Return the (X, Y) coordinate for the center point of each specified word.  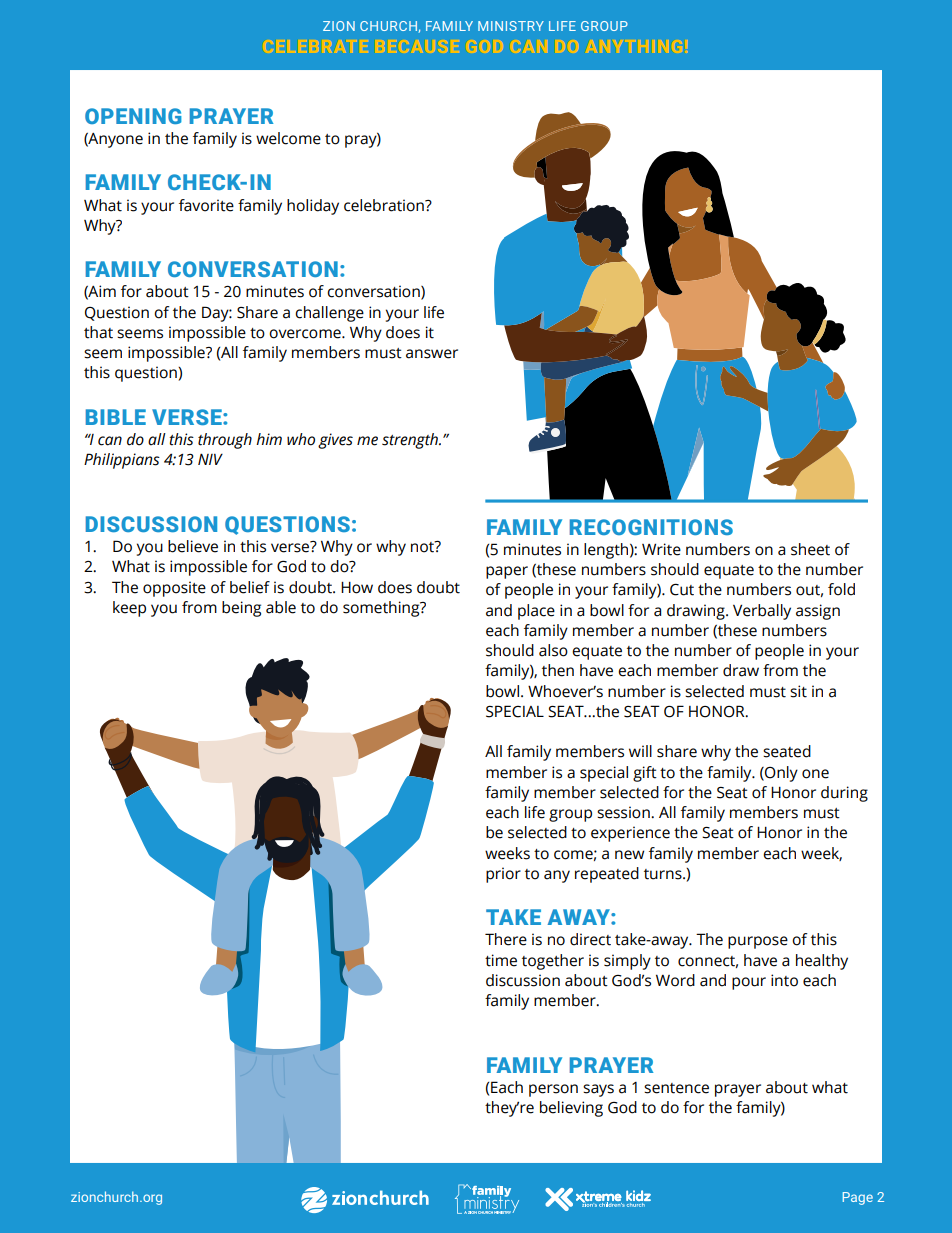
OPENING (133, 116)
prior (503, 875)
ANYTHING (635, 46)
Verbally (762, 612)
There (506, 939)
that (98, 332)
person (553, 1090)
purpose (758, 942)
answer (432, 354)
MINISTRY (511, 26)
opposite (174, 589)
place (536, 612)
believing (571, 1109)
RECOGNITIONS (651, 527)
